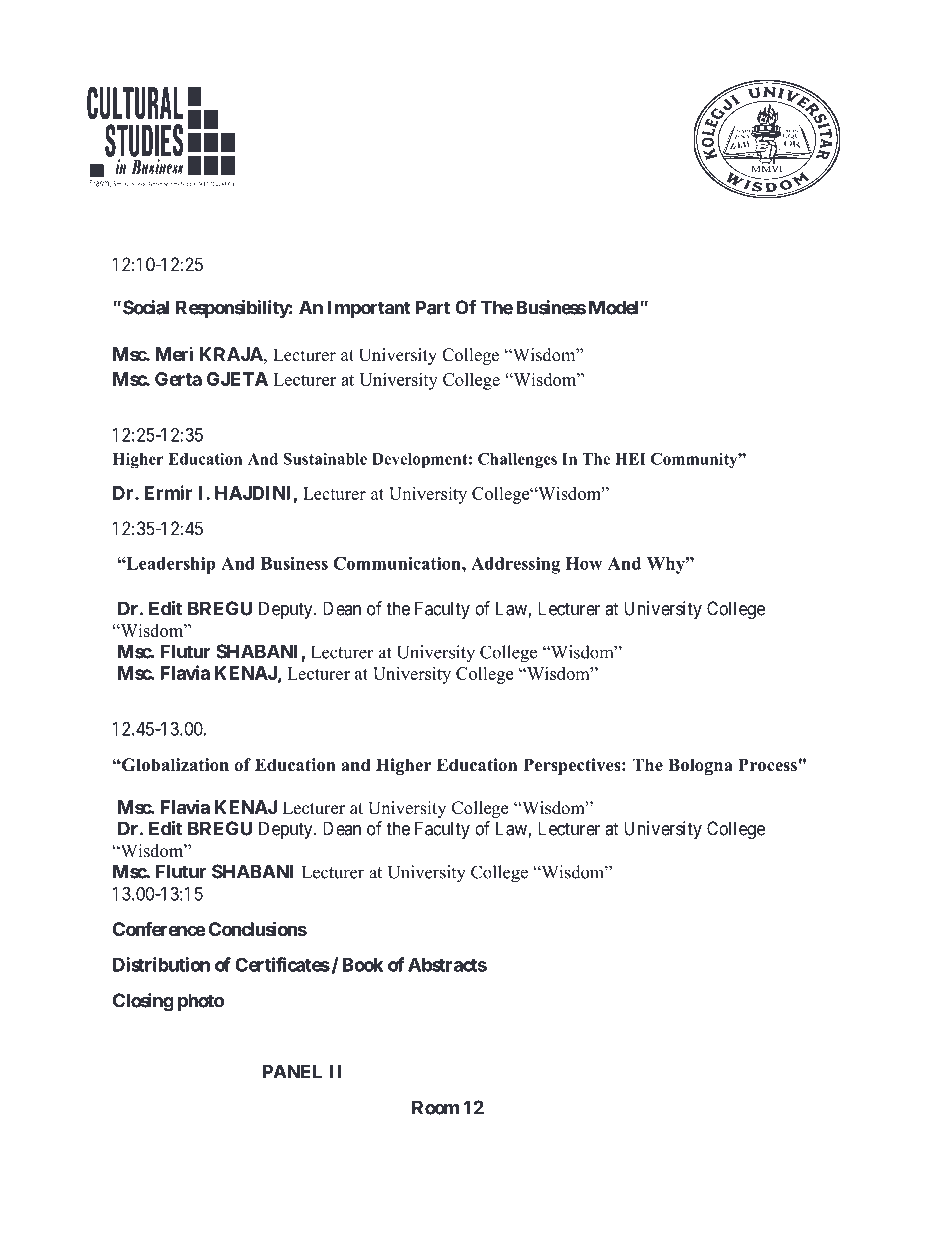 This screenshot has height=1233, width=952. Describe the element at coordinates (630, 459) in the screenshot. I see `HEI` at that location.
